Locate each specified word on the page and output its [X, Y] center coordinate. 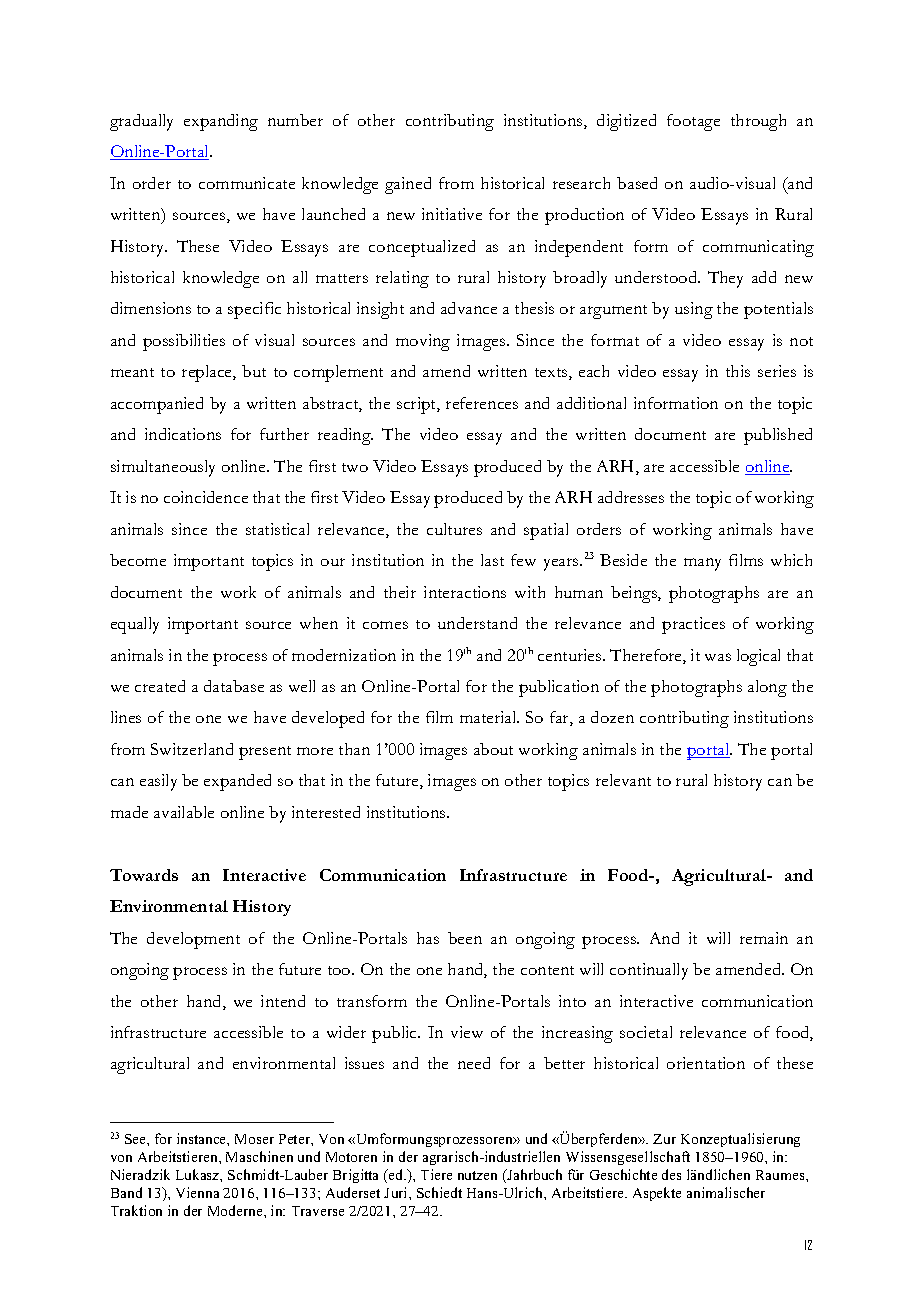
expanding [221, 122]
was [718, 657]
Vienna [197, 1192]
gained [408, 185]
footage [693, 122]
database [234, 686]
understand [477, 623]
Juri [397, 1192]
